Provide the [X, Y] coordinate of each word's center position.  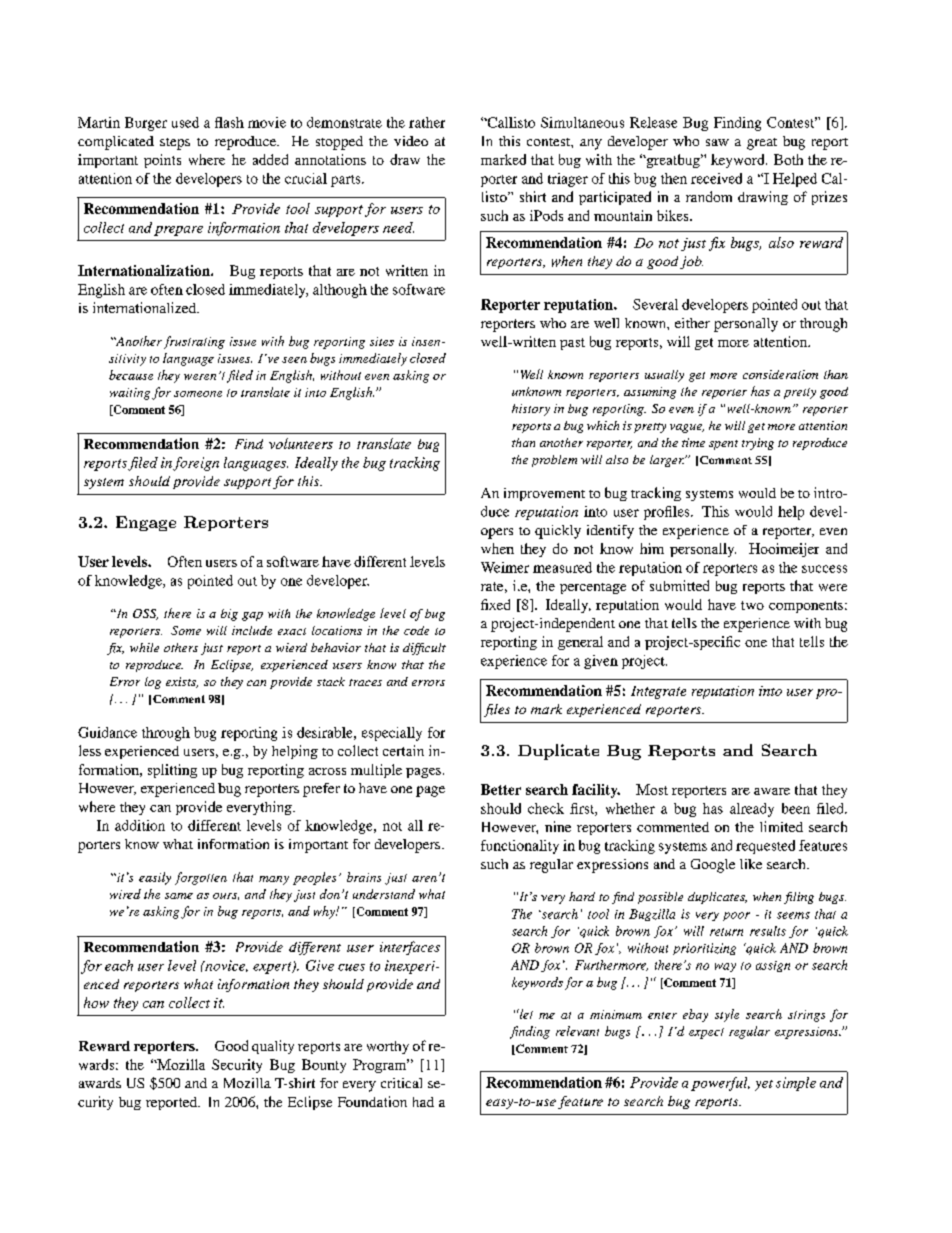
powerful [720, 1084]
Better [501, 789]
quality [273, 1047]
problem [554, 461]
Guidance [107, 732]
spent [723, 445]
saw [717, 142]
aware [772, 791]
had [423, 1102]
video [411, 141]
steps [175, 144]
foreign [196, 464]
